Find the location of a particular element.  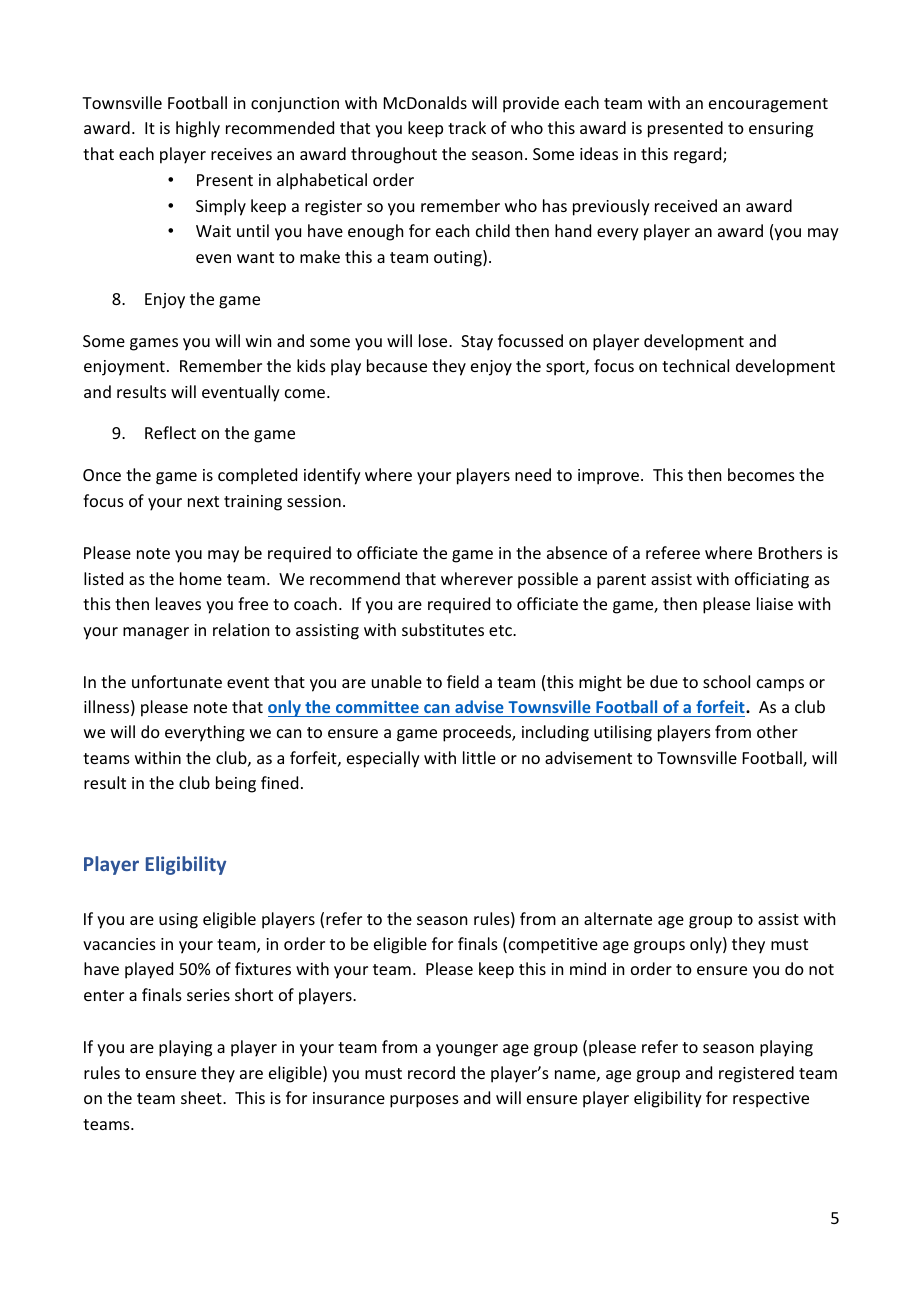

improve is located at coordinates (610, 477).
